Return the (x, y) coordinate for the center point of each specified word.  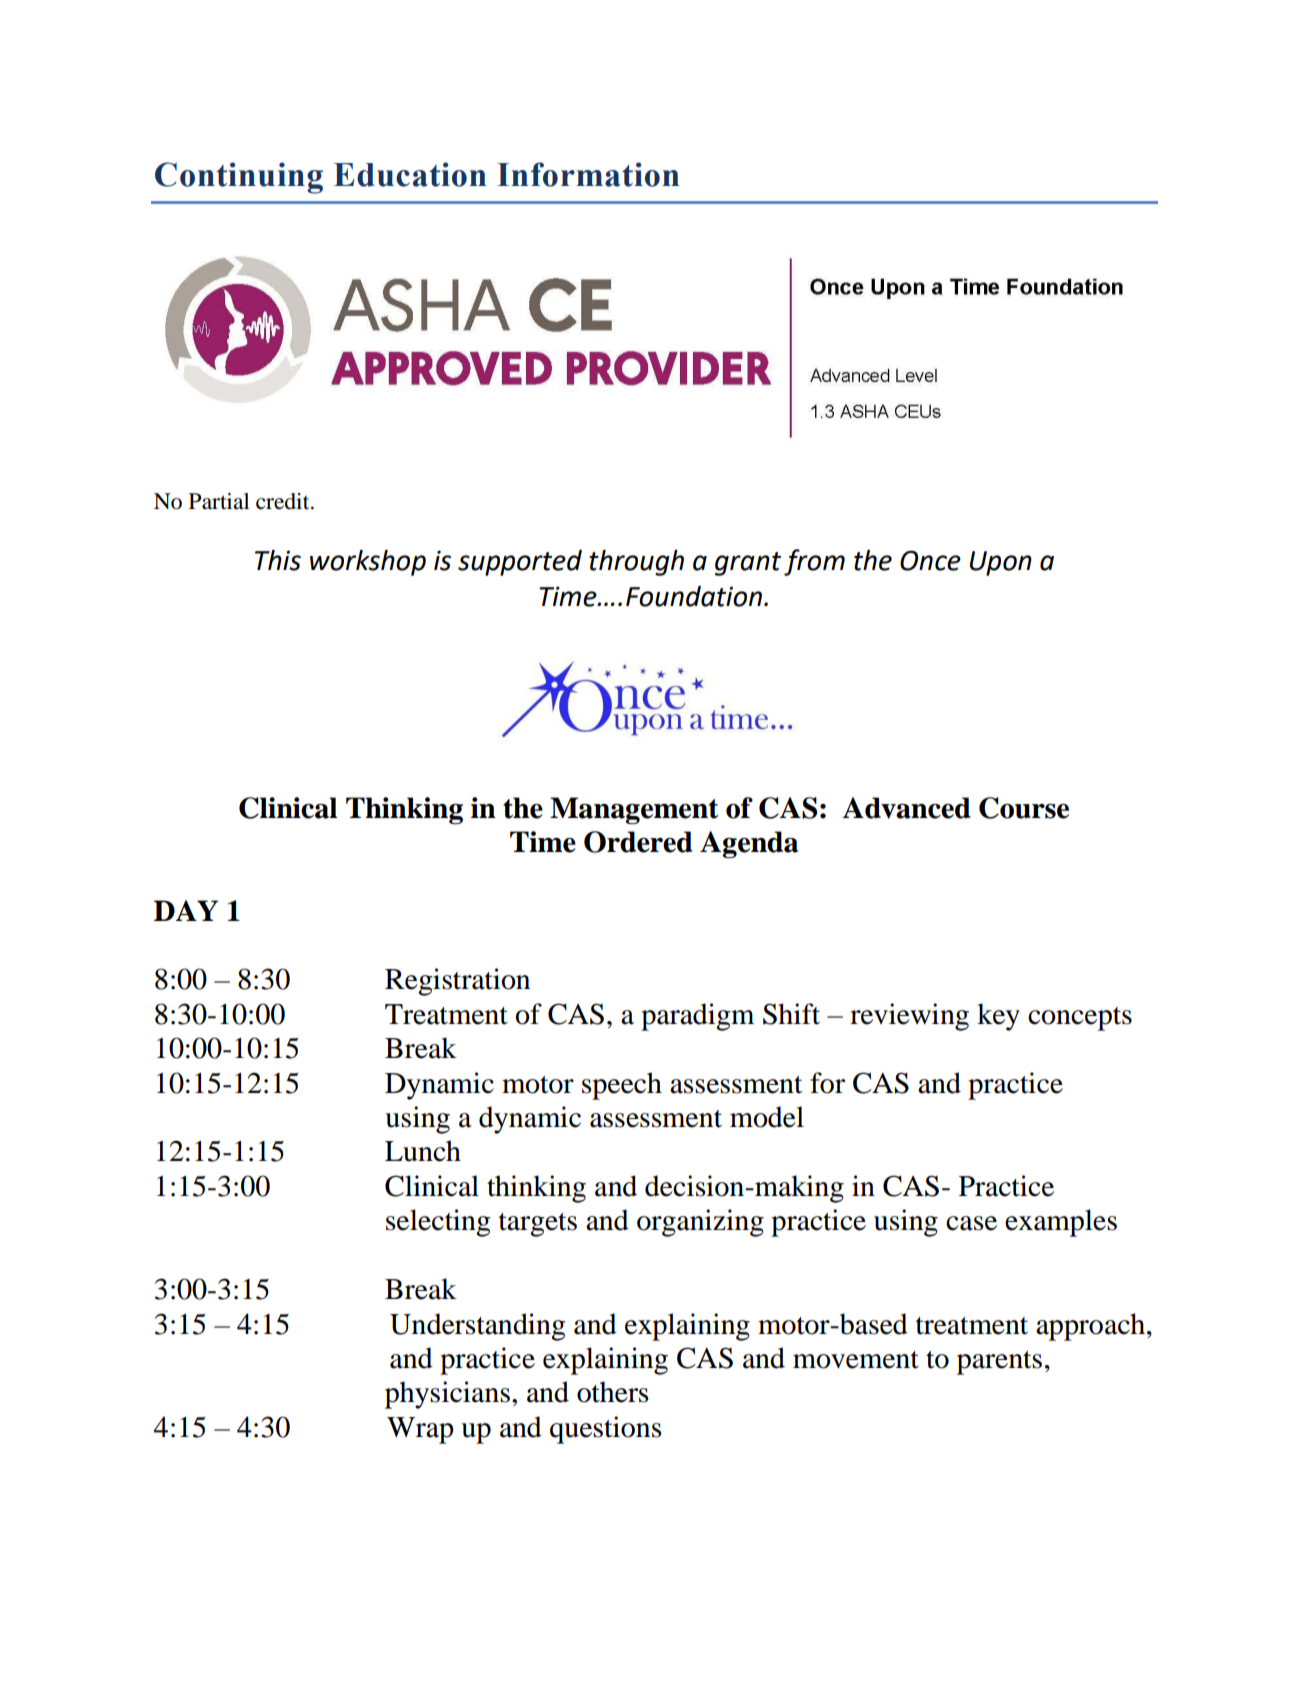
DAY (186, 910)
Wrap (420, 1430)
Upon (1001, 563)
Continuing (239, 178)
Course (1024, 808)
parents (999, 1363)
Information (588, 174)
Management (634, 811)
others (613, 1392)
